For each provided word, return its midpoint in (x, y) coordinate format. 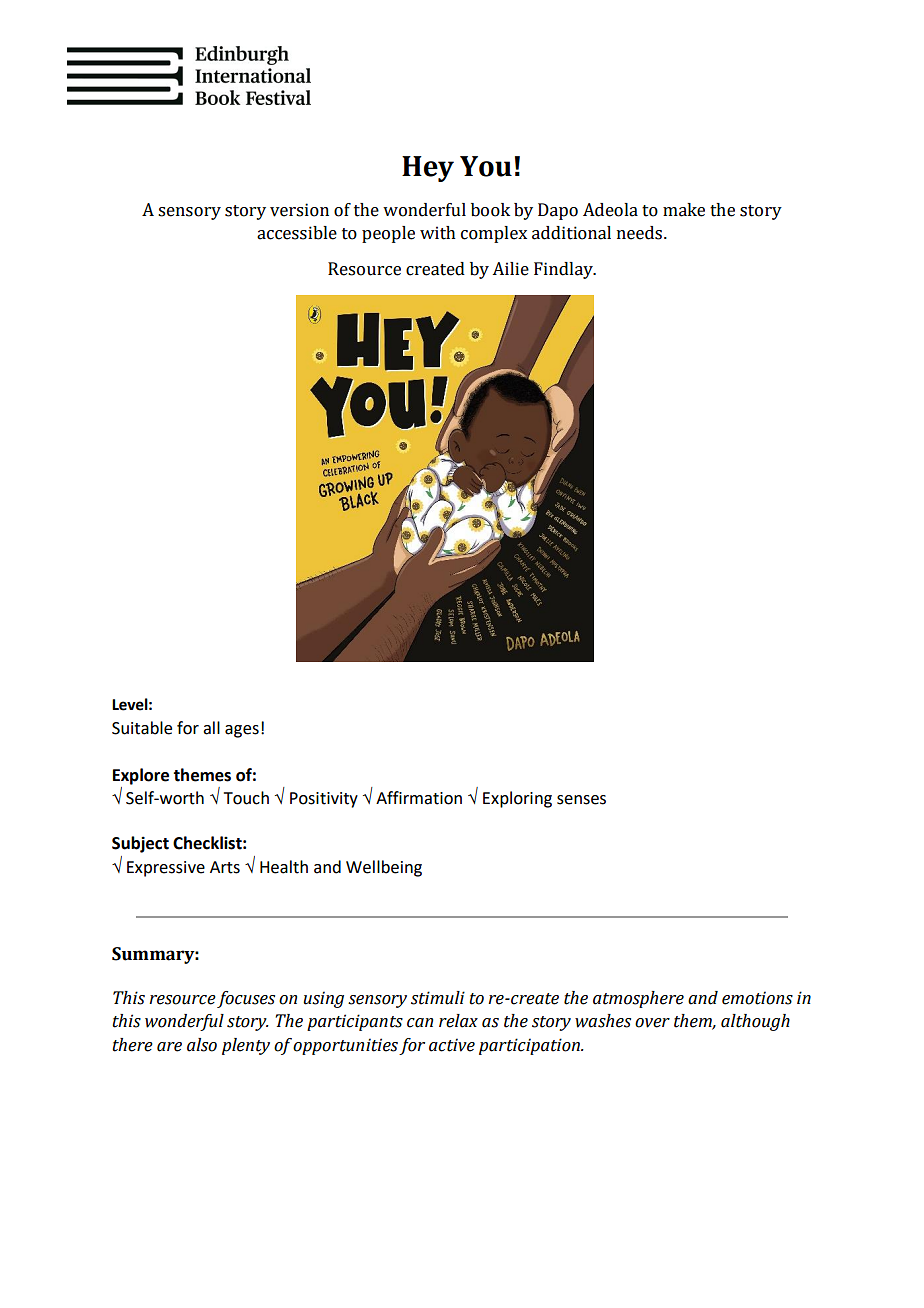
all (211, 728)
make (684, 210)
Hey (428, 169)
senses (581, 800)
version (299, 210)
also (202, 1045)
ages (242, 731)
